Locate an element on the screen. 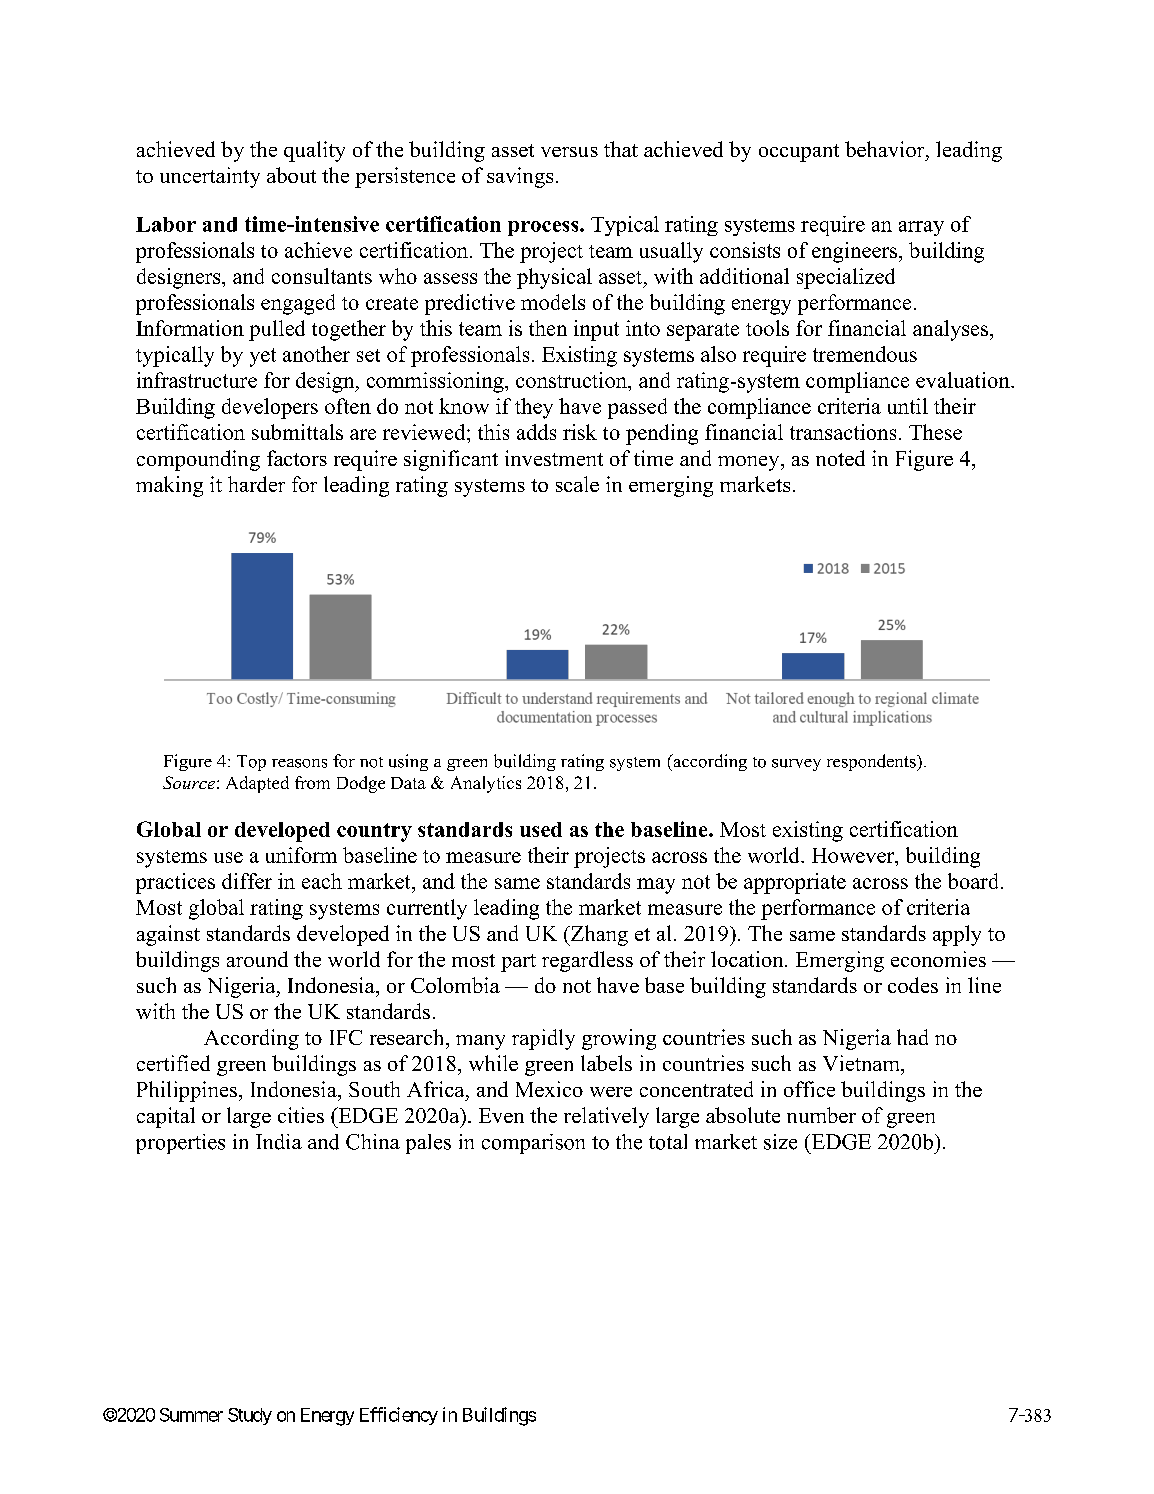  Vietnam is located at coordinates (862, 1063).
